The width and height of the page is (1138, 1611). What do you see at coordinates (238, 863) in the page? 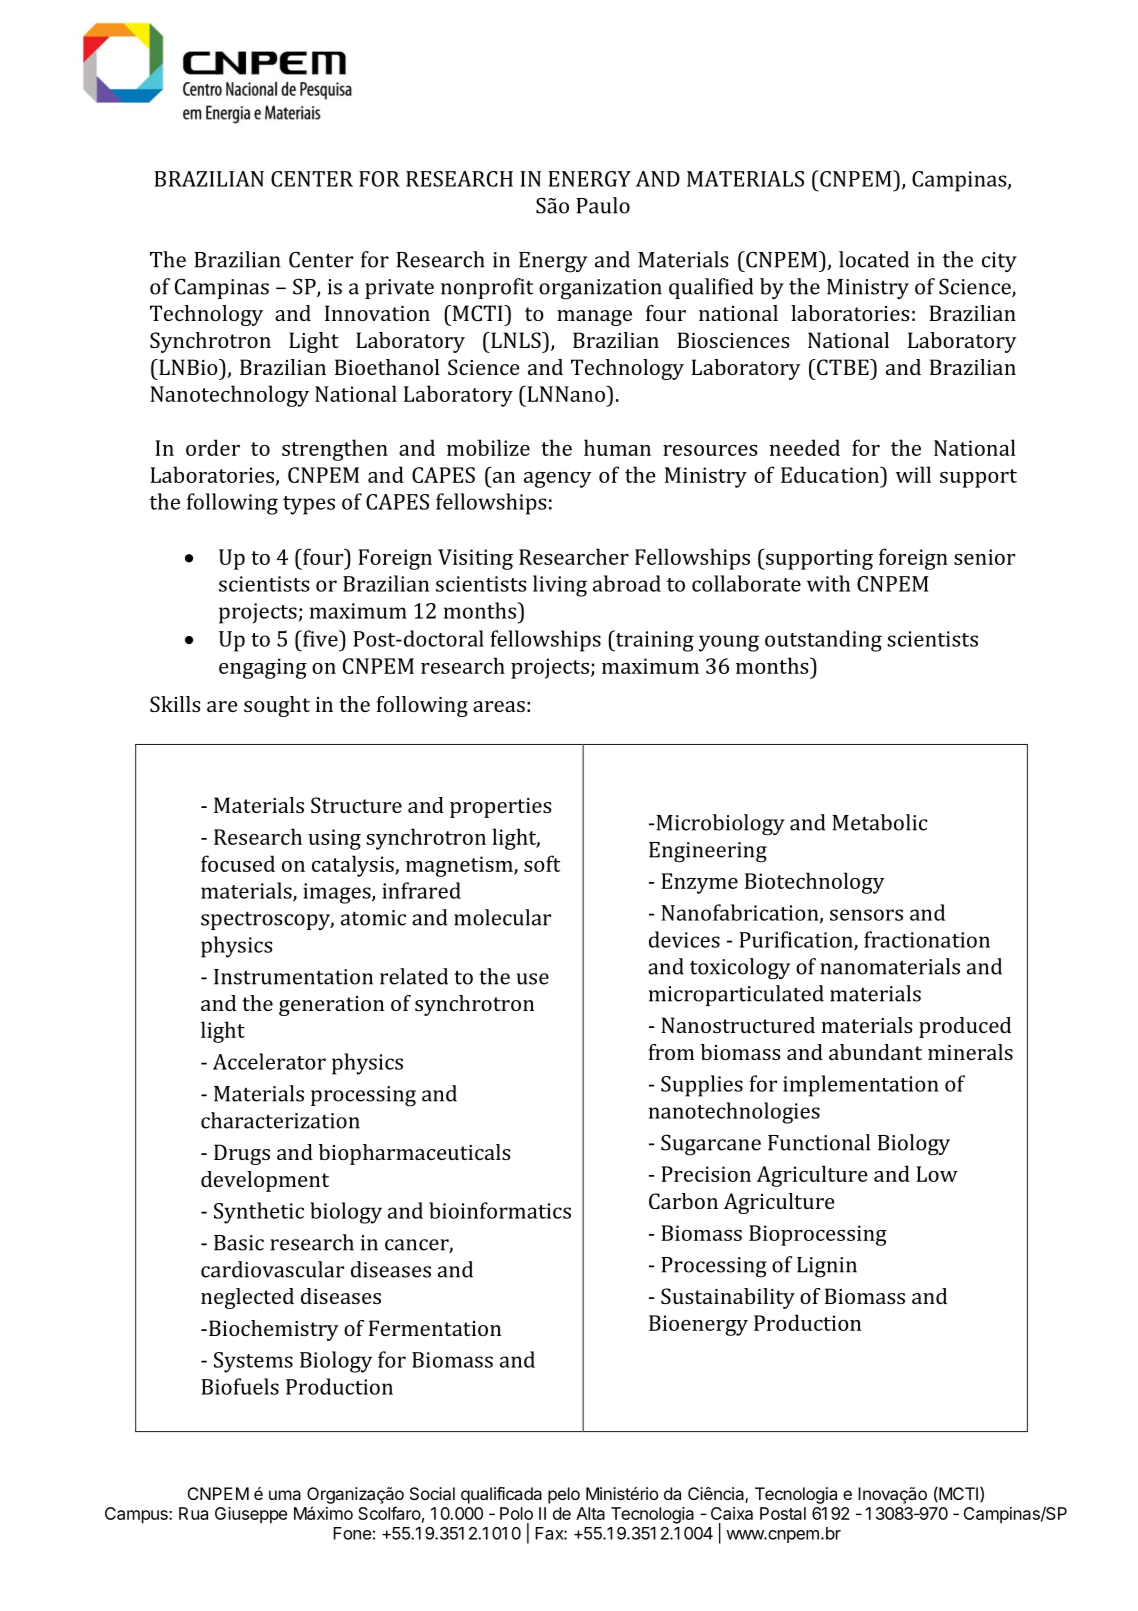
I see `focused` at bounding box center [238, 863].
